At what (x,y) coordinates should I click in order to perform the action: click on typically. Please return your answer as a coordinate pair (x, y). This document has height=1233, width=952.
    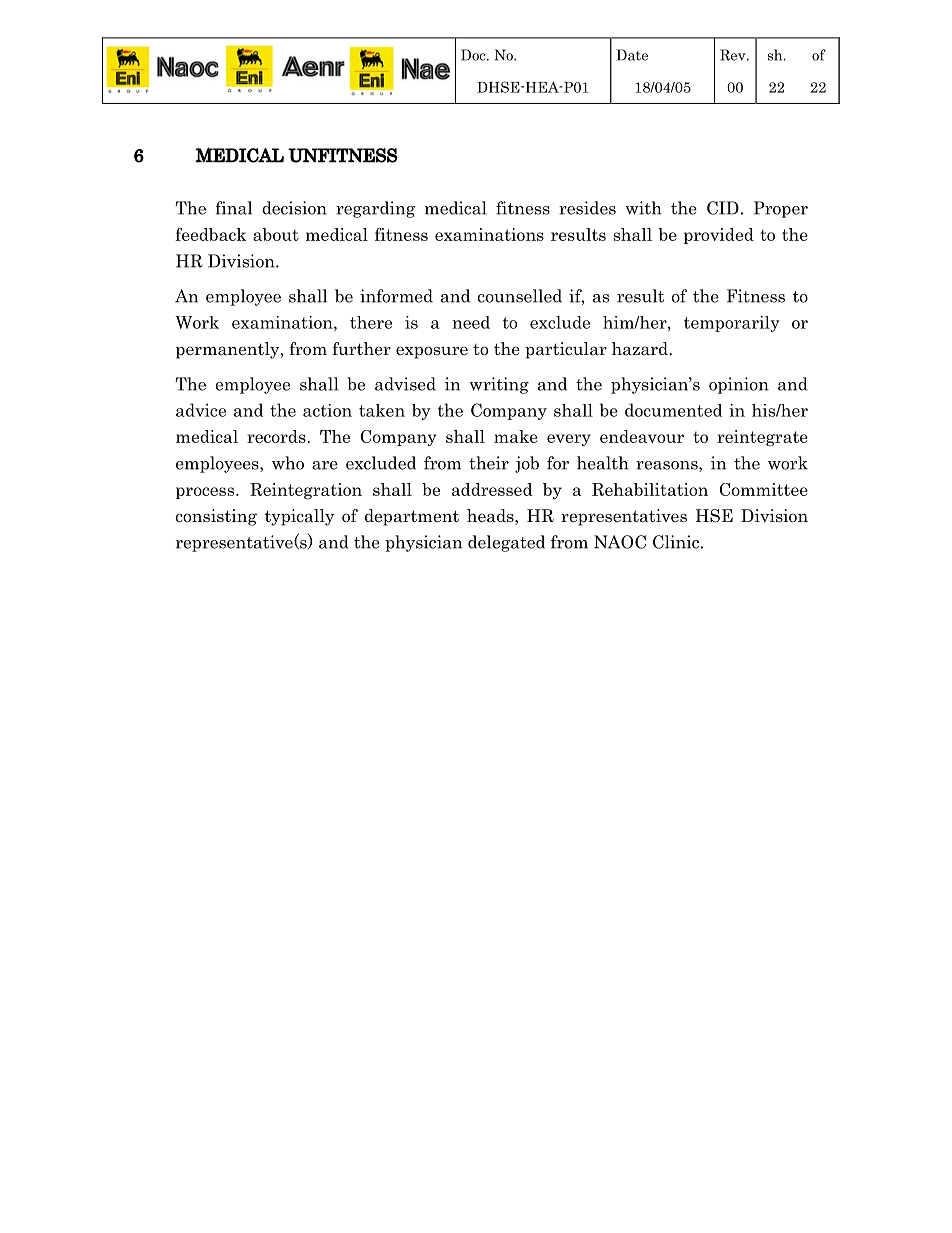
    Looking at the image, I should click on (299, 517).
